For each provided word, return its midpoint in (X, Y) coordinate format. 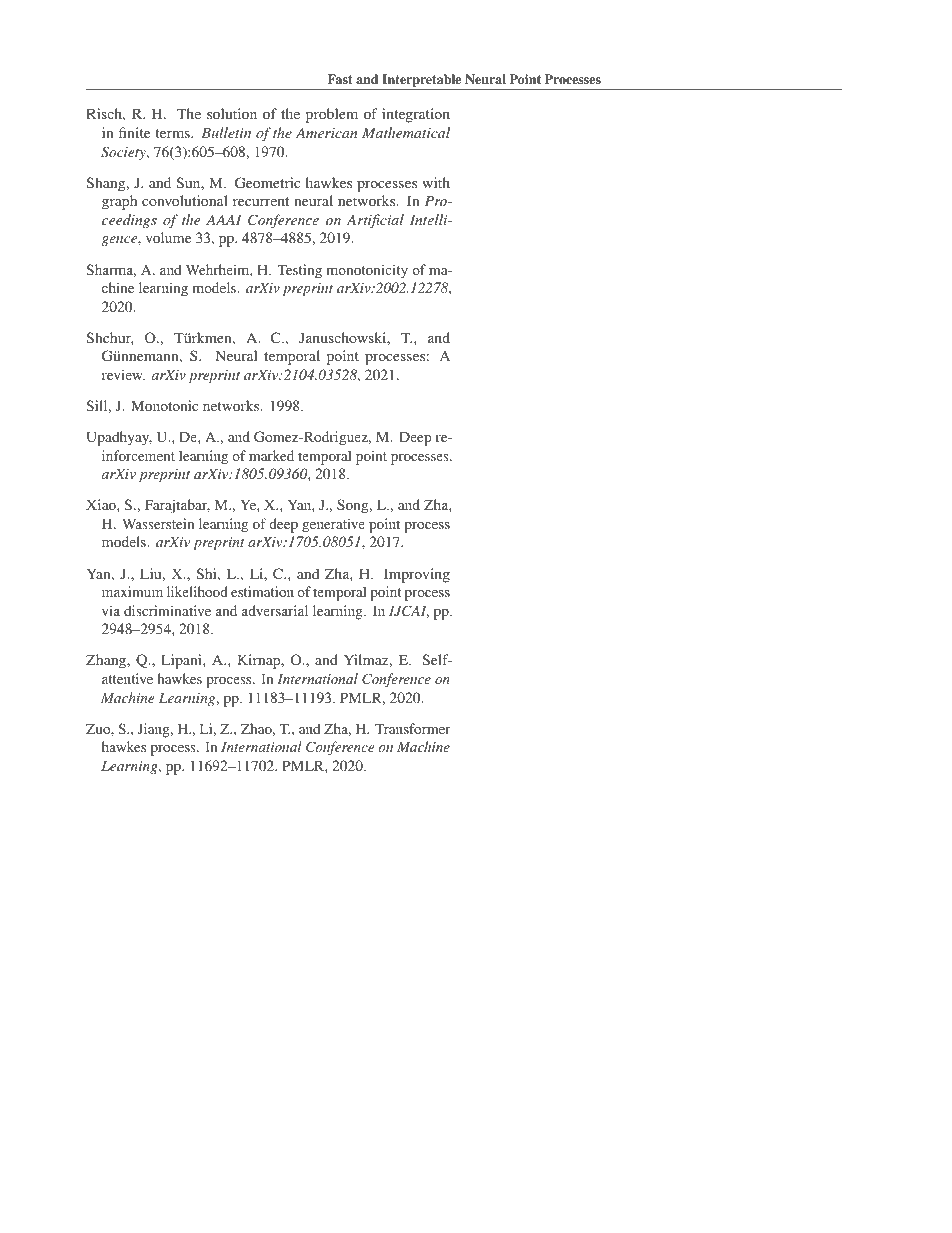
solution (232, 113)
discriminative (167, 610)
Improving (417, 575)
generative (333, 525)
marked (271, 455)
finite (134, 132)
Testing (299, 271)
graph (119, 202)
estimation (262, 591)
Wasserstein (158, 523)
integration (416, 115)
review (123, 374)
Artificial (375, 221)
